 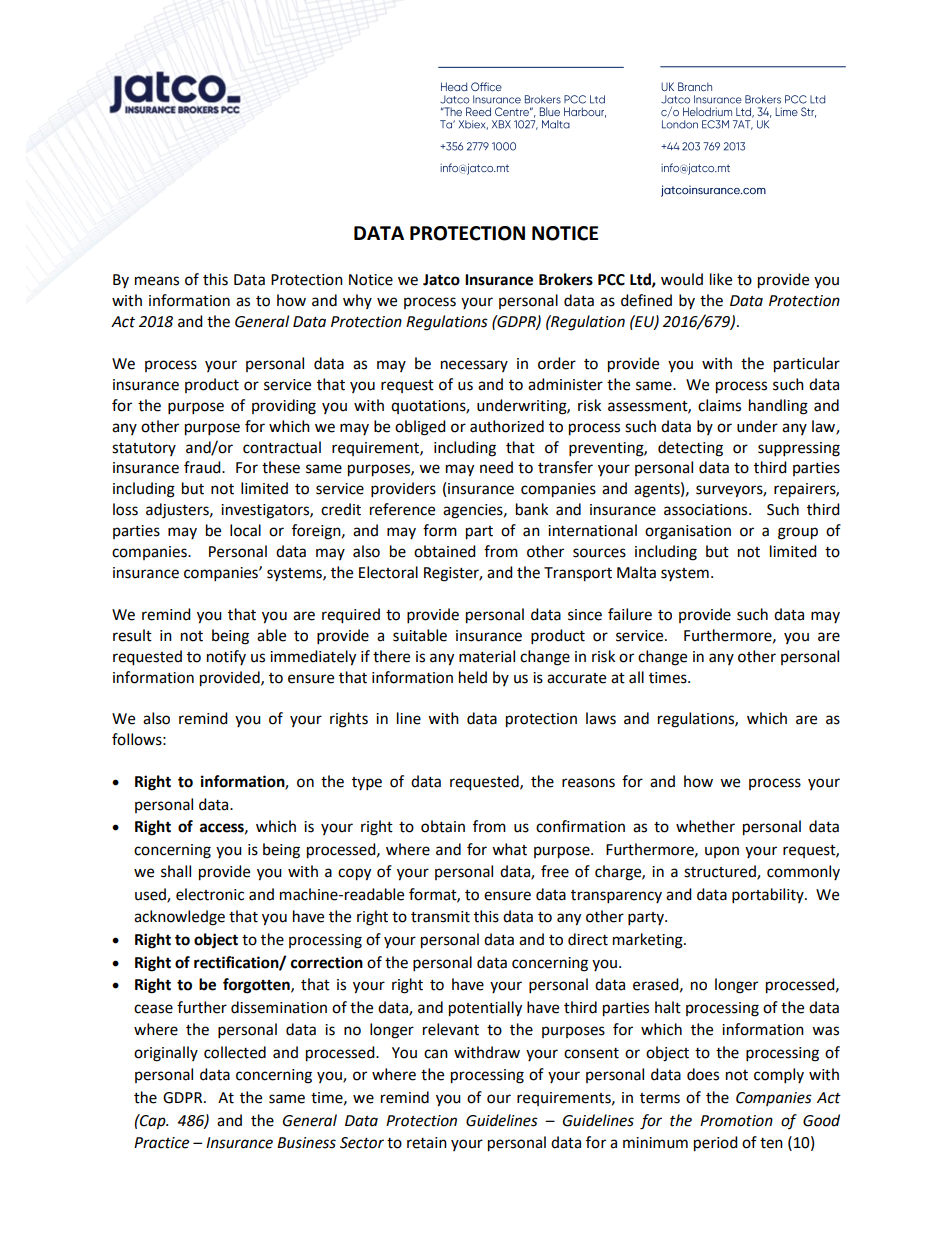 What do you see at coordinates (601, 718) in the page?
I see `laws` at bounding box center [601, 718].
